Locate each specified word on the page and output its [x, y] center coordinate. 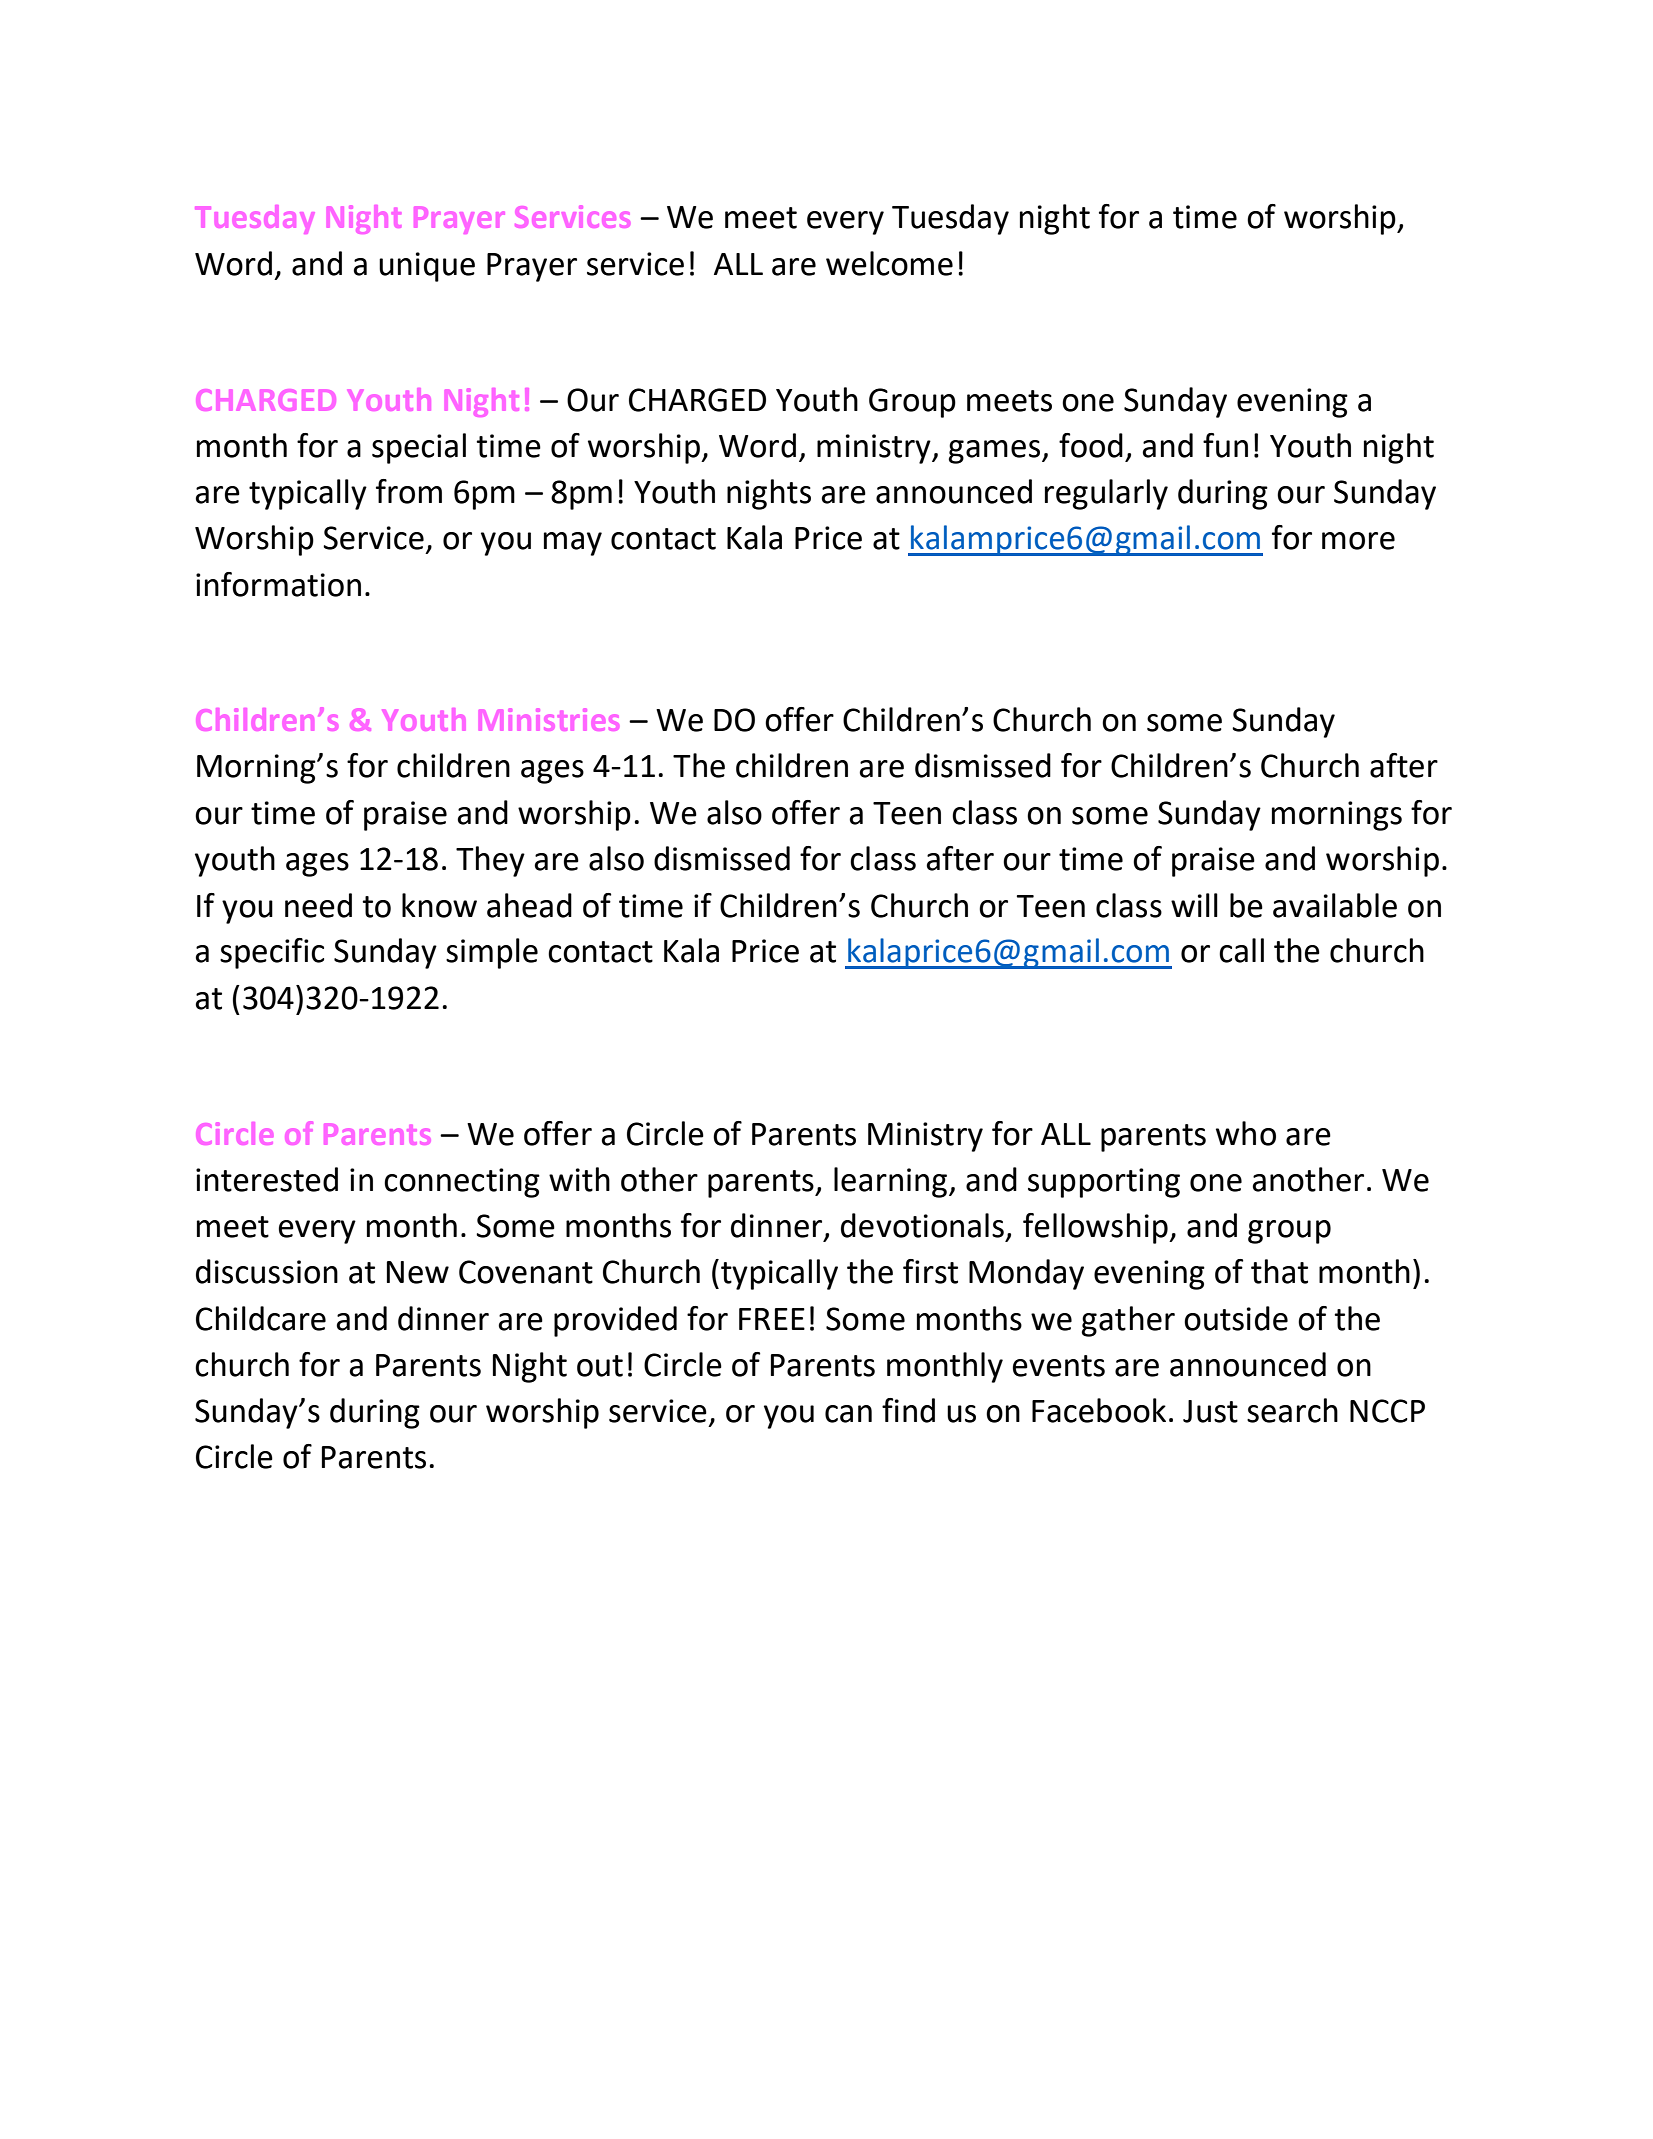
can [848, 1414]
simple [492, 953]
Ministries [549, 719]
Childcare [261, 1318]
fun [1225, 445]
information [278, 584]
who [1246, 1133]
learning [890, 1182]
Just [1210, 1411]
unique [427, 267]
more [1358, 541]
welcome [889, 263]
